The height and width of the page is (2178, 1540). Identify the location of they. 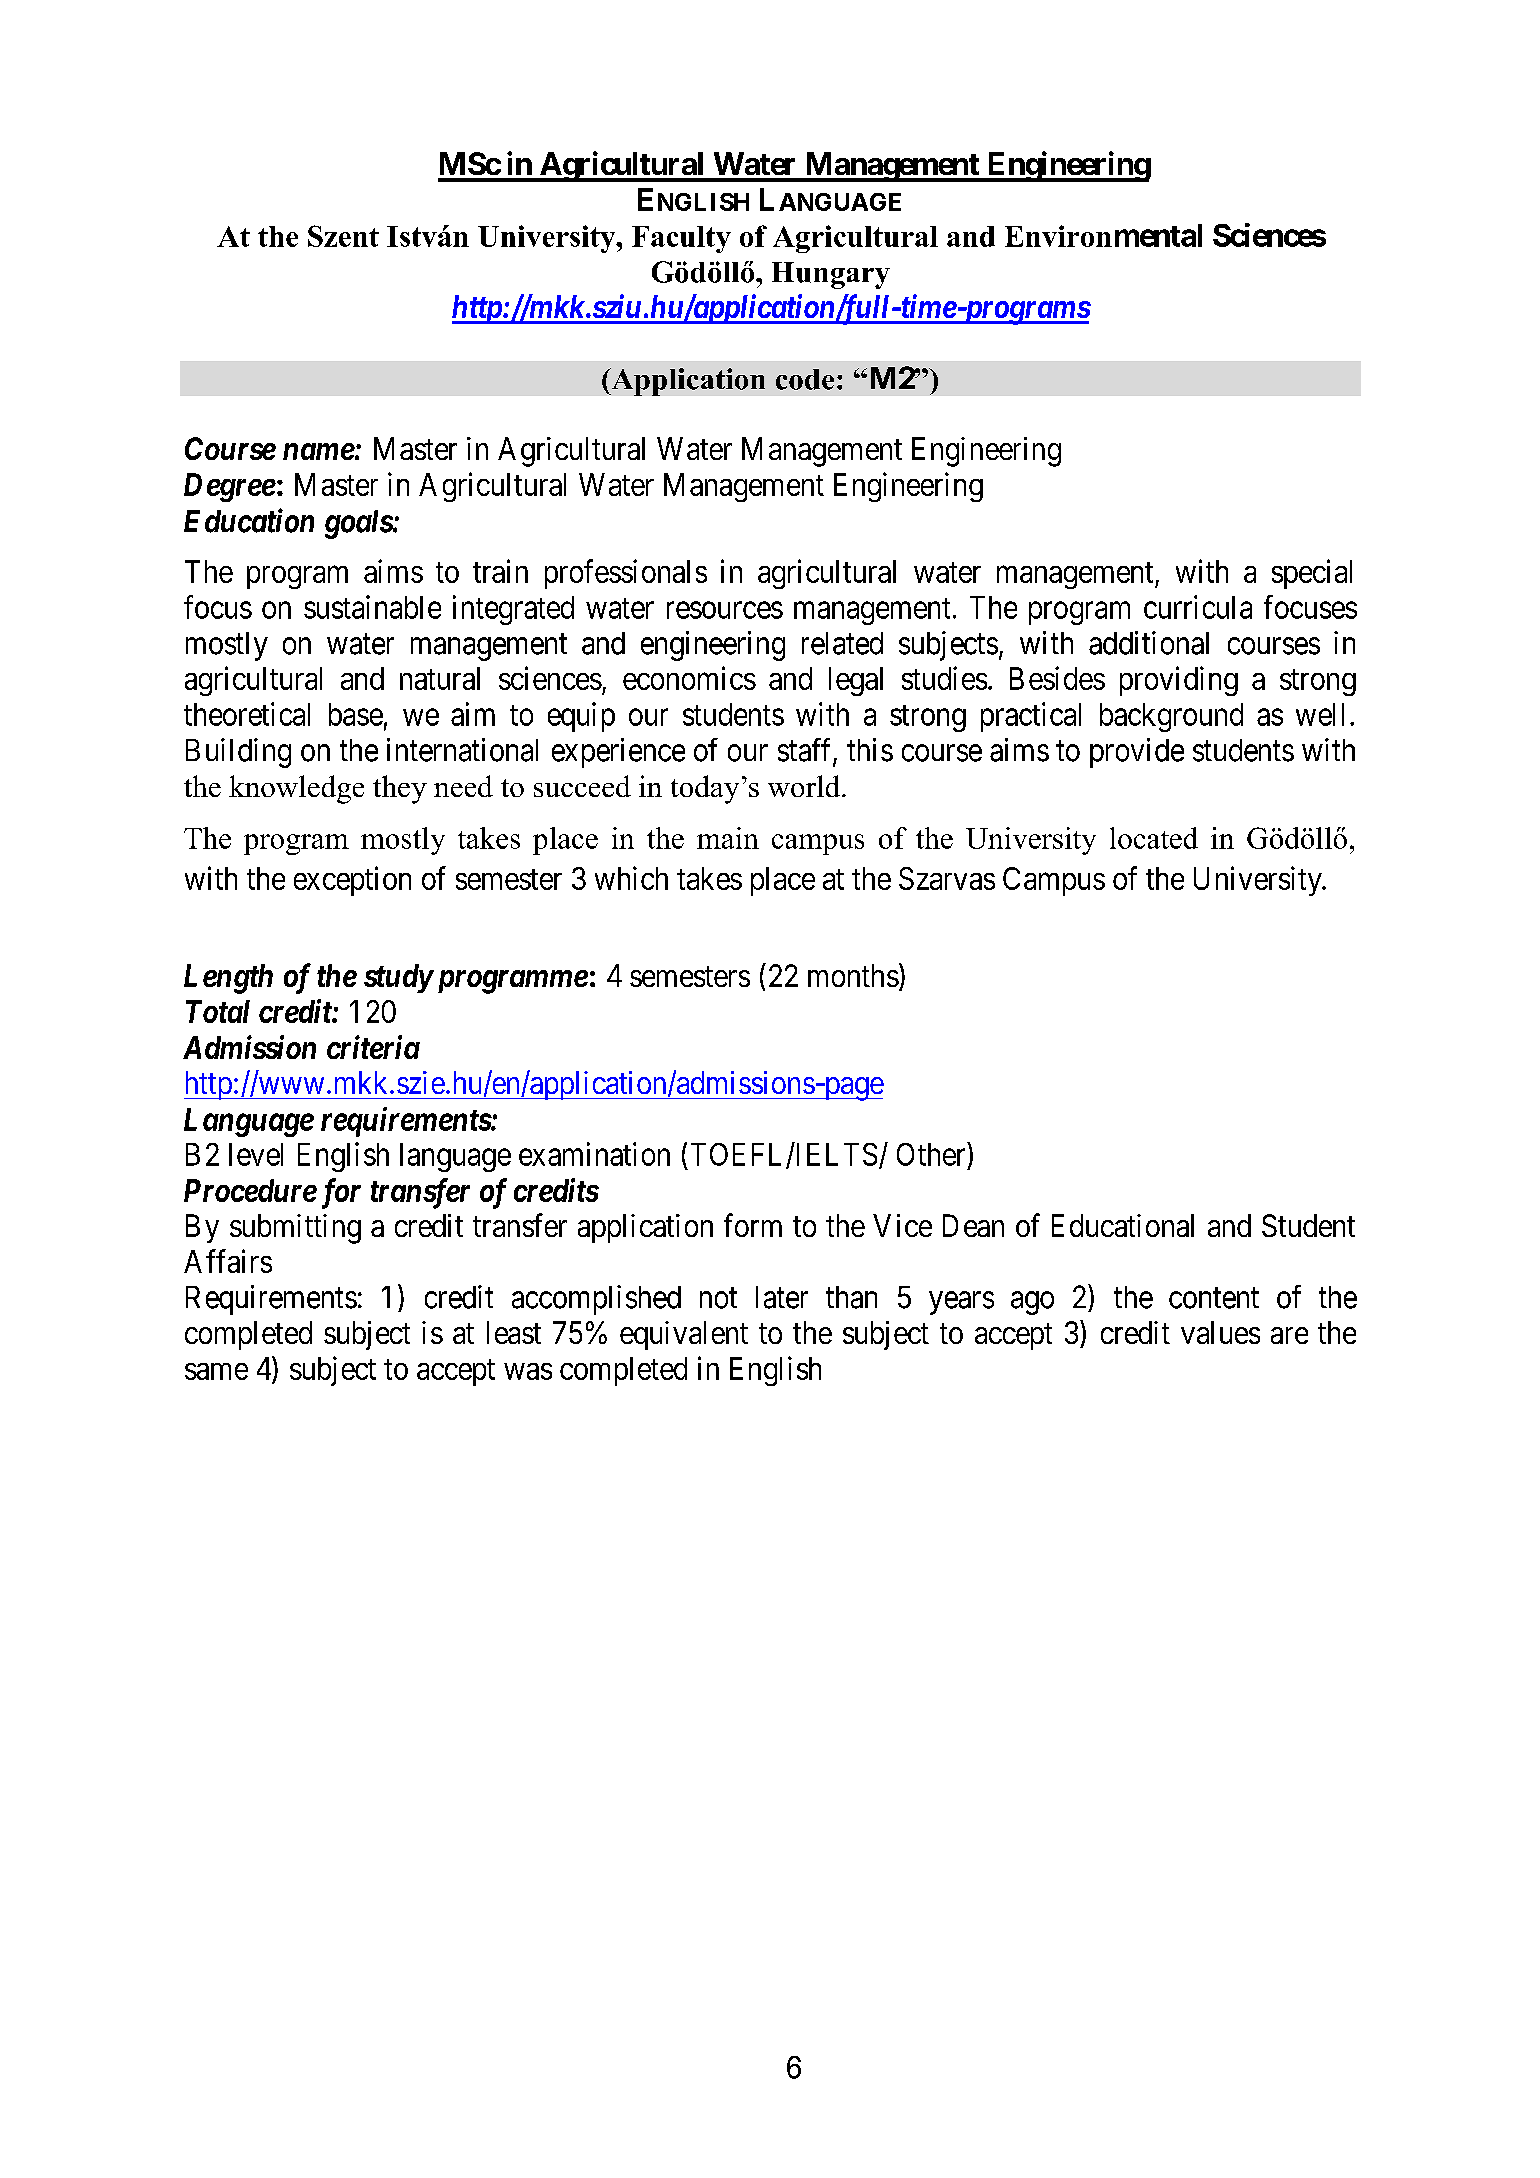
(400, 789).
